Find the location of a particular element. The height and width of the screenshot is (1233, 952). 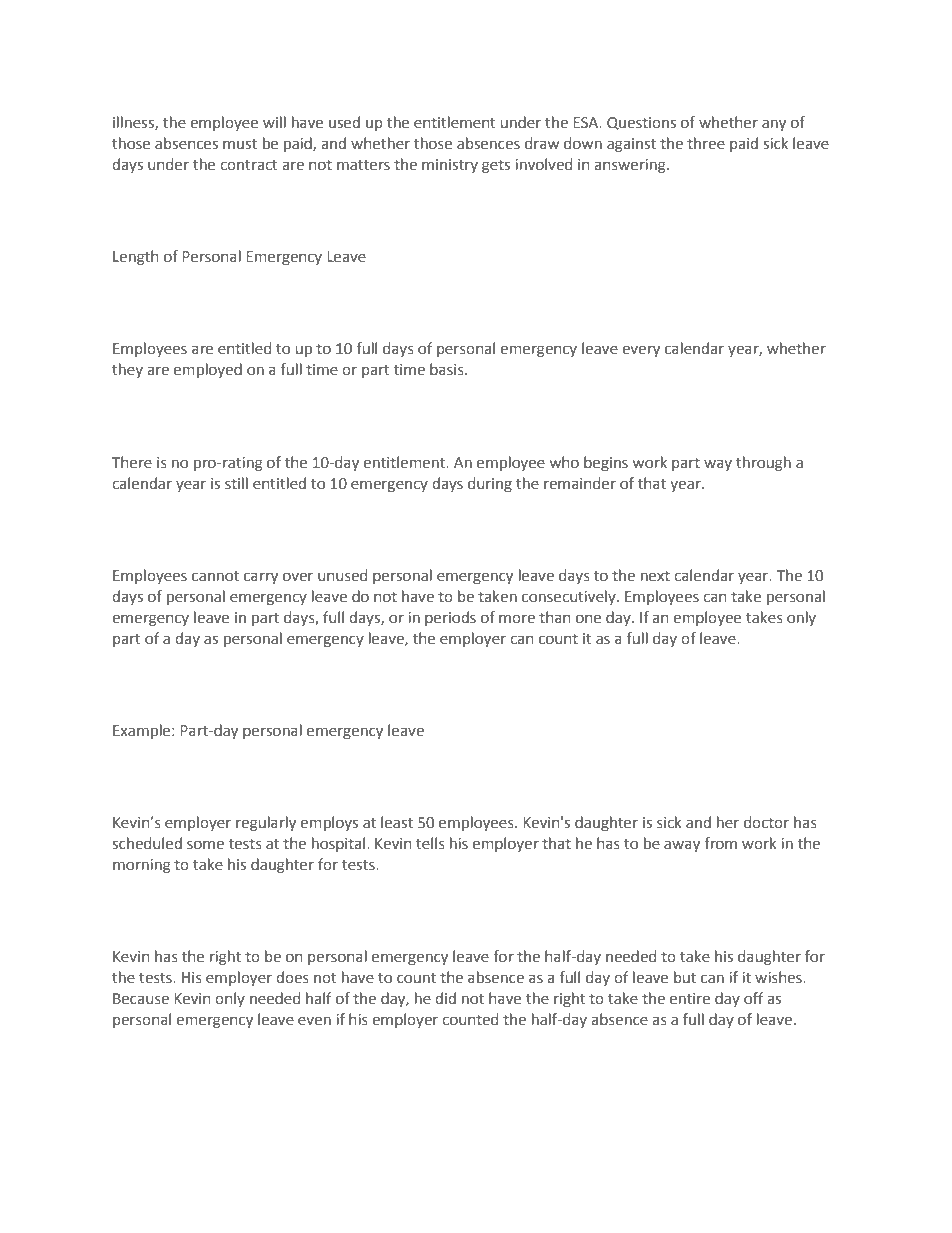

during is located at coordinates (490, 484).
